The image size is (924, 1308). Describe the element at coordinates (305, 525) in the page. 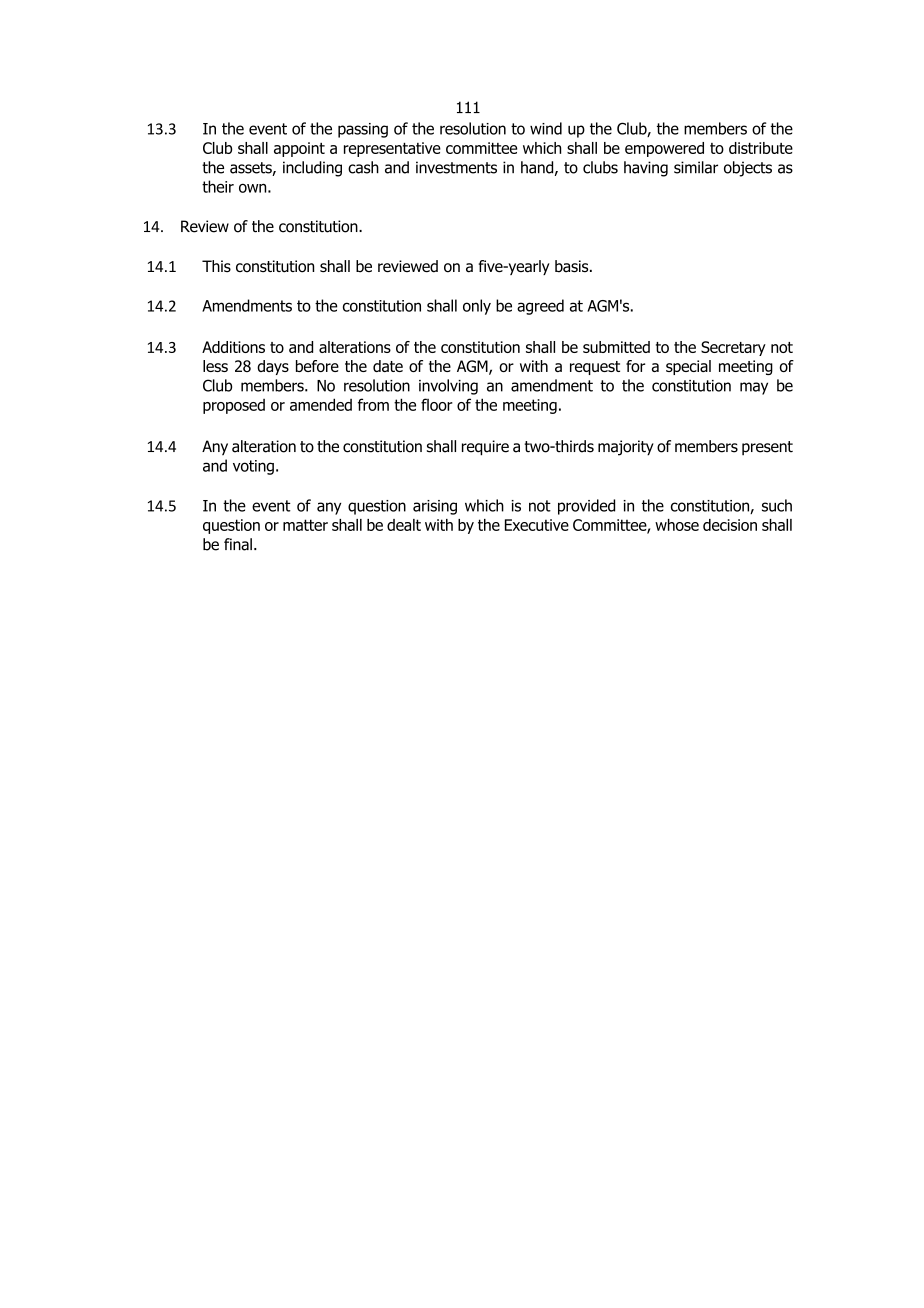

I see `matter` at that location.
